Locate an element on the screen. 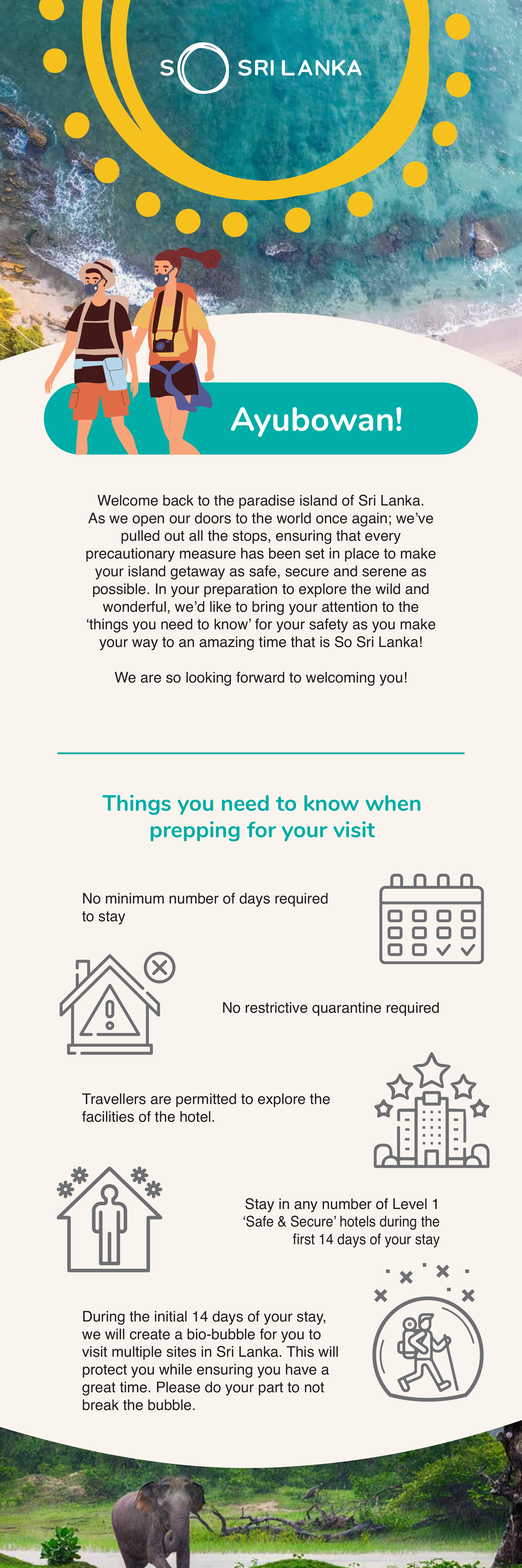 The height and width of the screenshot is (1568, 522). again is located at coordinates (369, 519).
